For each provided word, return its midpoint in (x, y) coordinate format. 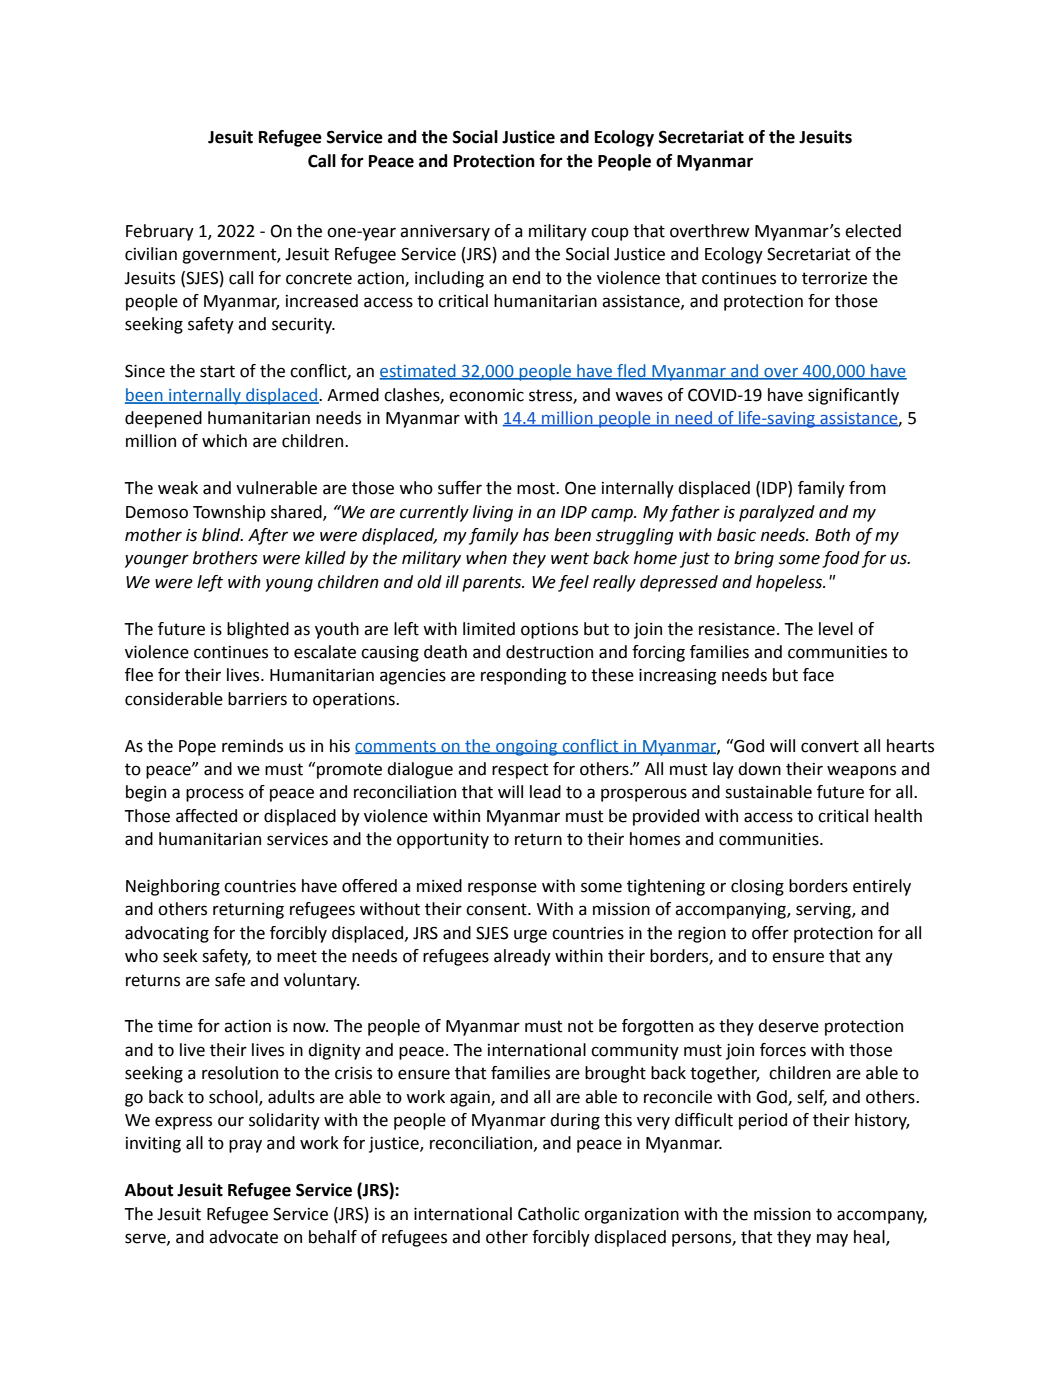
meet (297, 956)
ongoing (527, 748)
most (537, 488)
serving (824, 911)
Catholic (549, 1214)
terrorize (834, 278)
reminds (252, 746)
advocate (243, 1237)
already (522, 957)
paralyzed (777, 513)
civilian (151, 254)
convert (830, 746)
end (526, 278)
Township (229, 513)
